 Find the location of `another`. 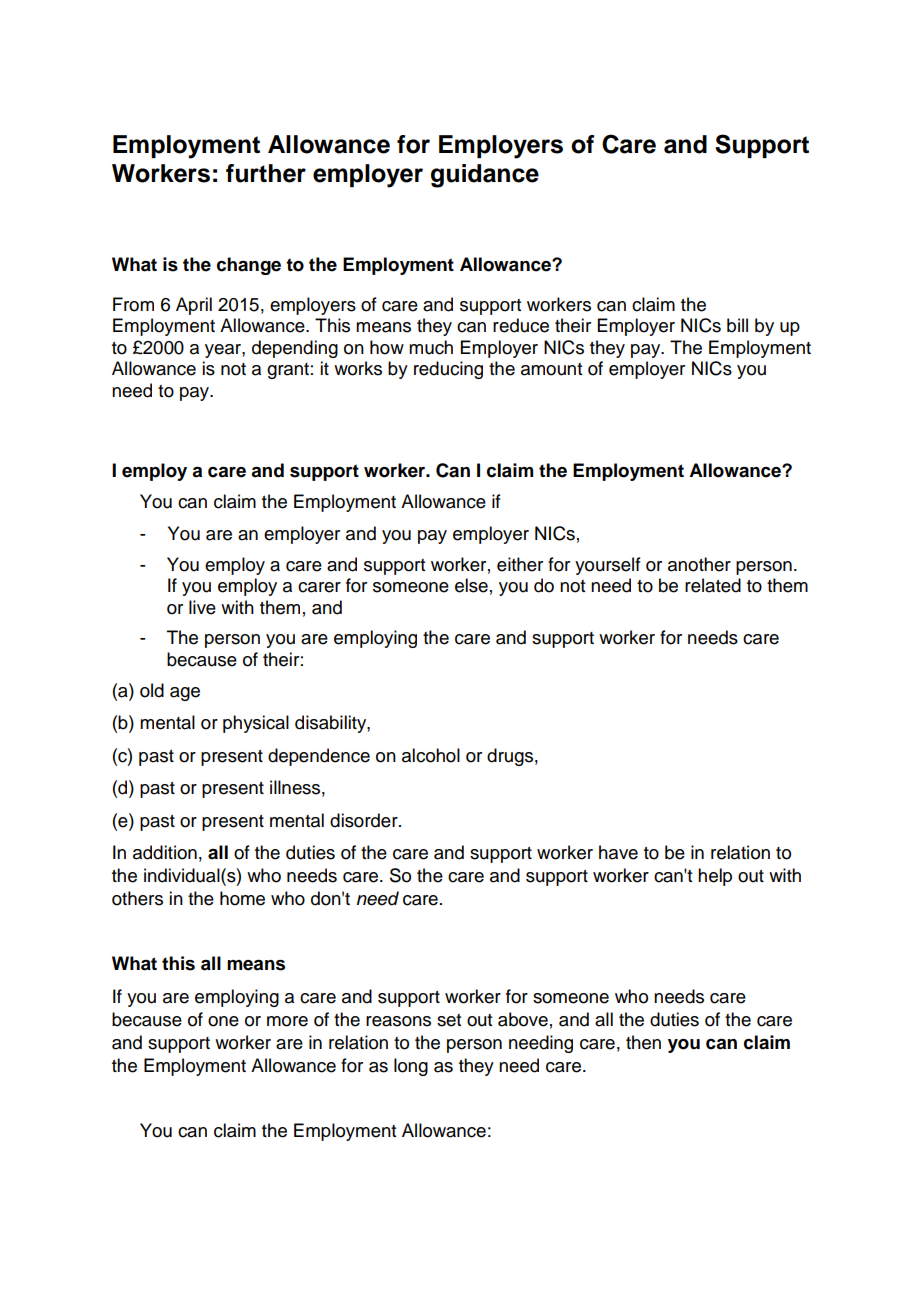

another is located at coordinates (699, 564).
